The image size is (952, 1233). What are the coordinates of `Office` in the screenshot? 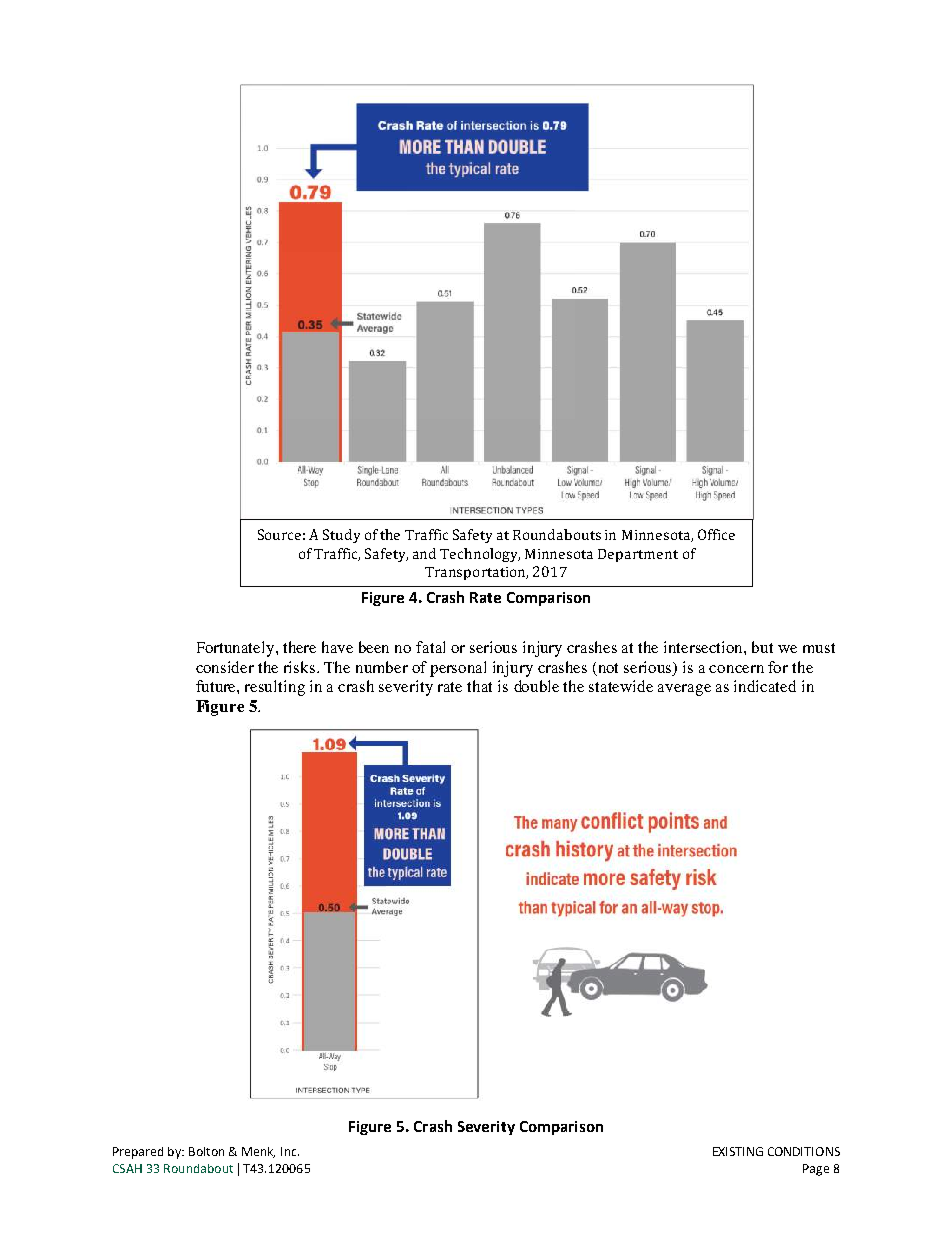 It's located at (716, 534).
